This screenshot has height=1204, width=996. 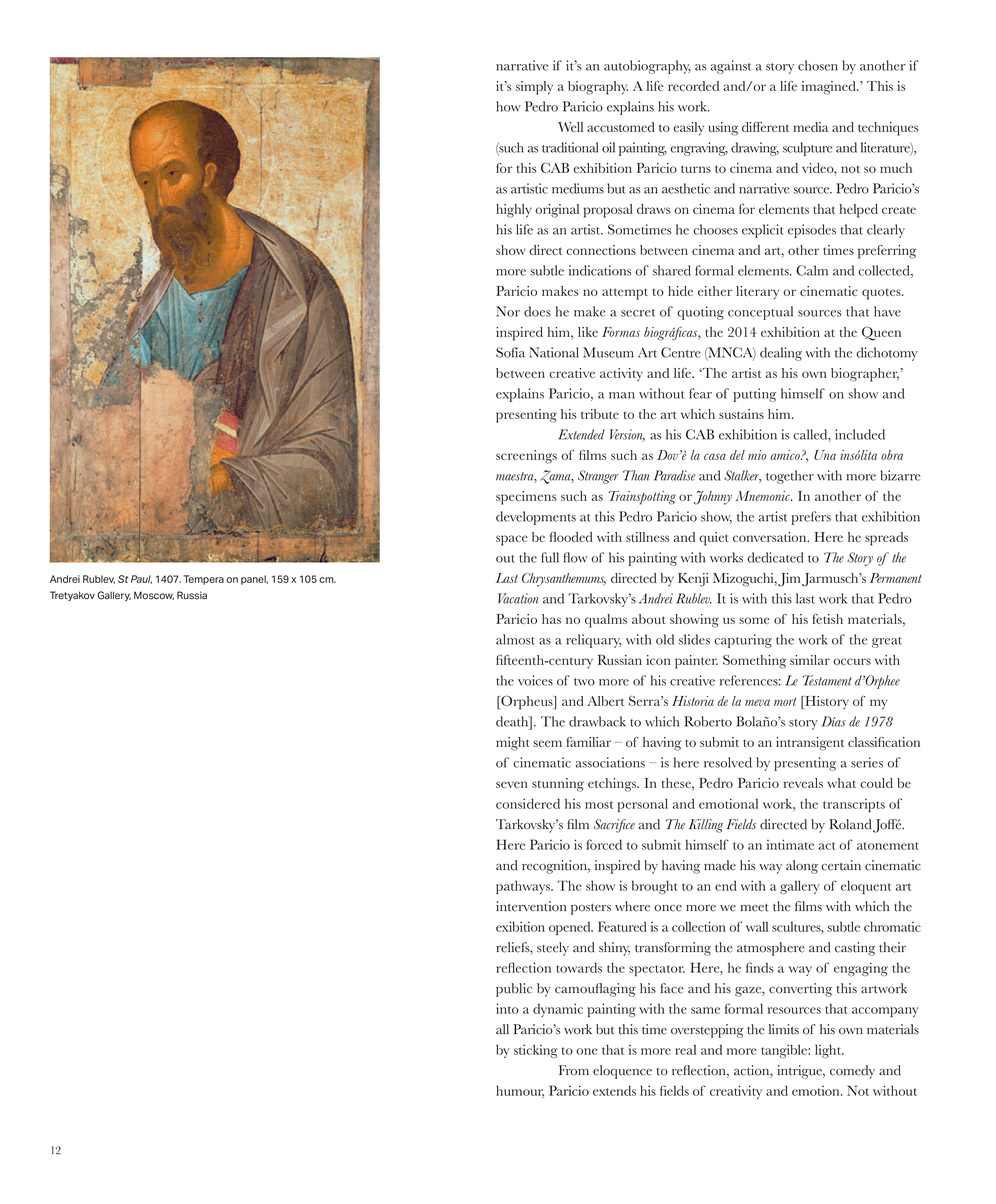 What do you see at coordinates (570, 127) in the screenshot?
I see `Well` at bounding box center [570, 127].
